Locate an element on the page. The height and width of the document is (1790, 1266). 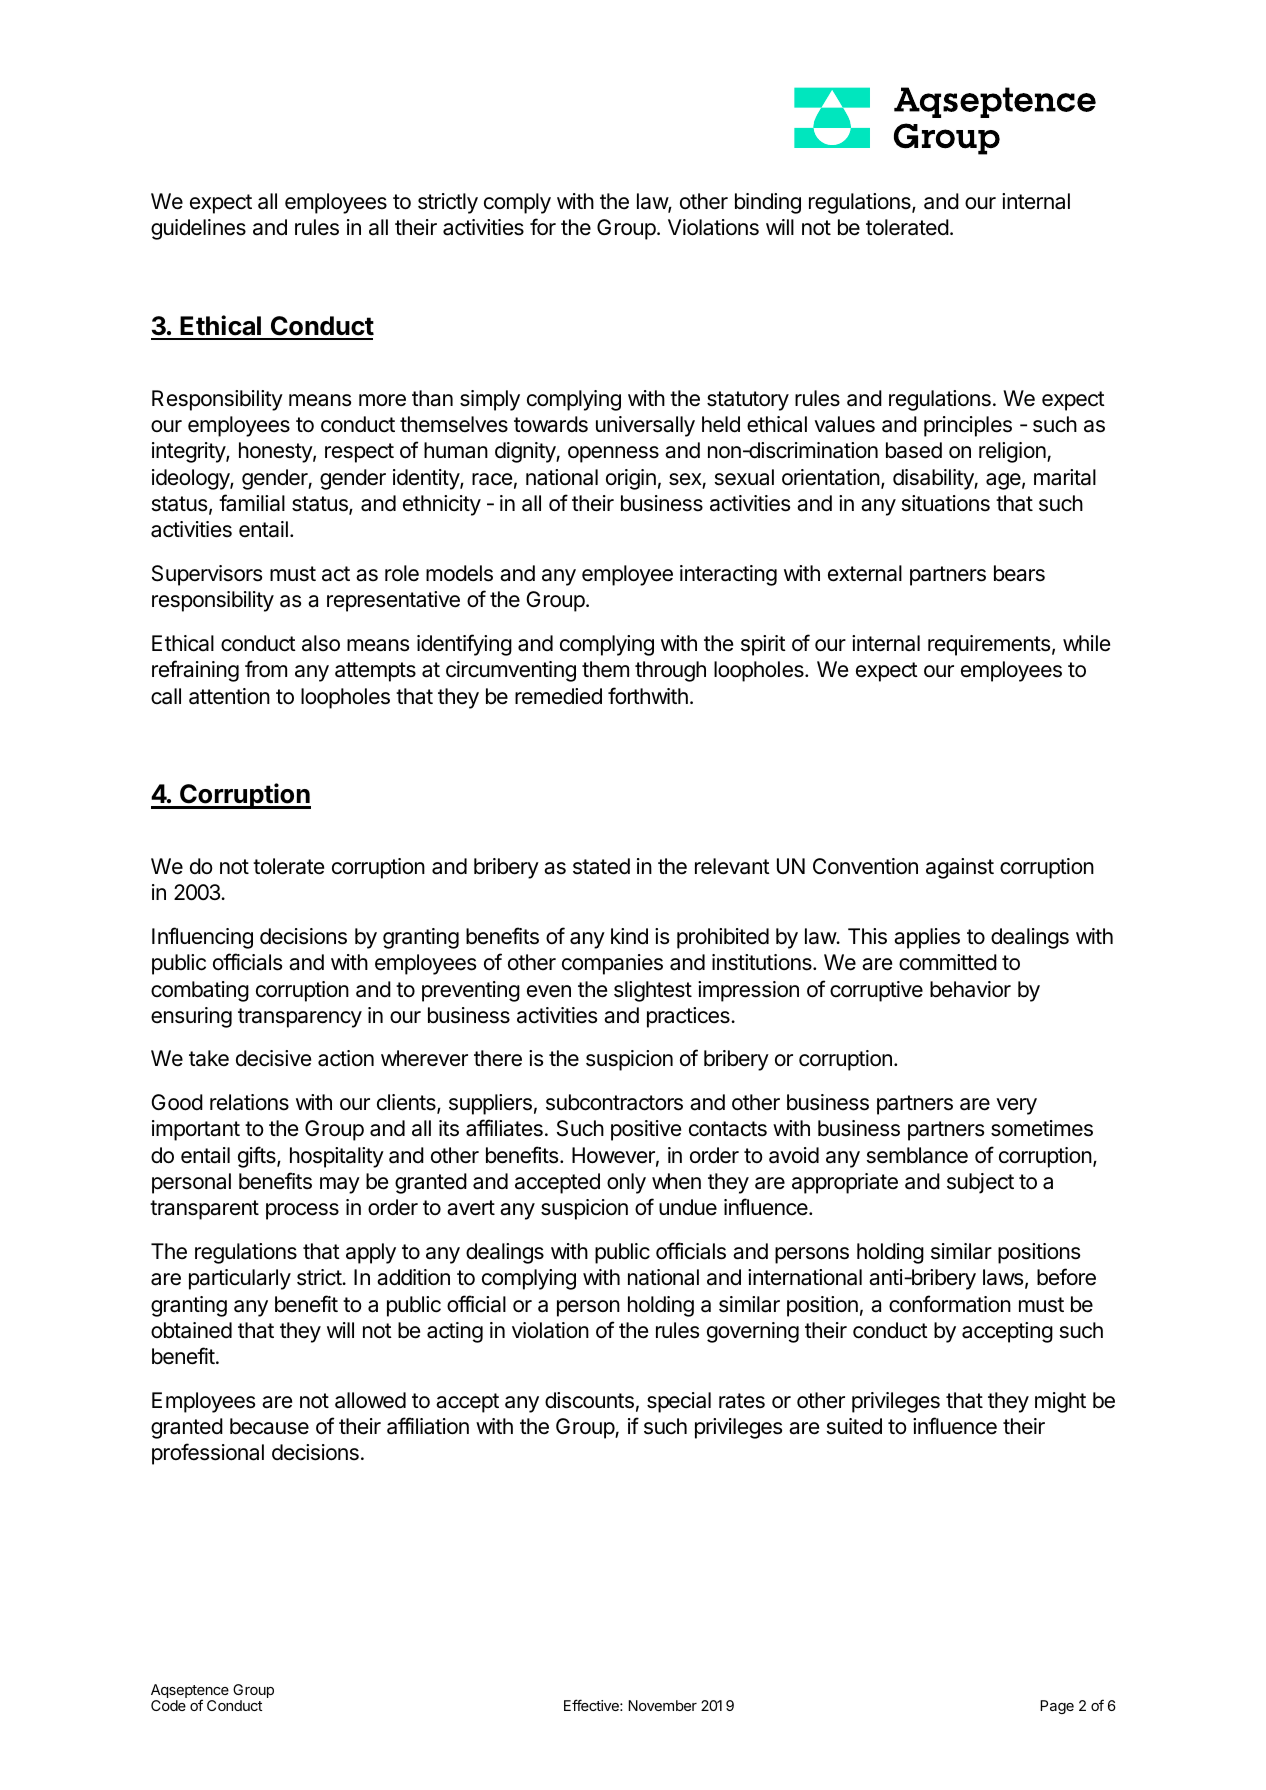
attention is located at coordinates (229, 696).
